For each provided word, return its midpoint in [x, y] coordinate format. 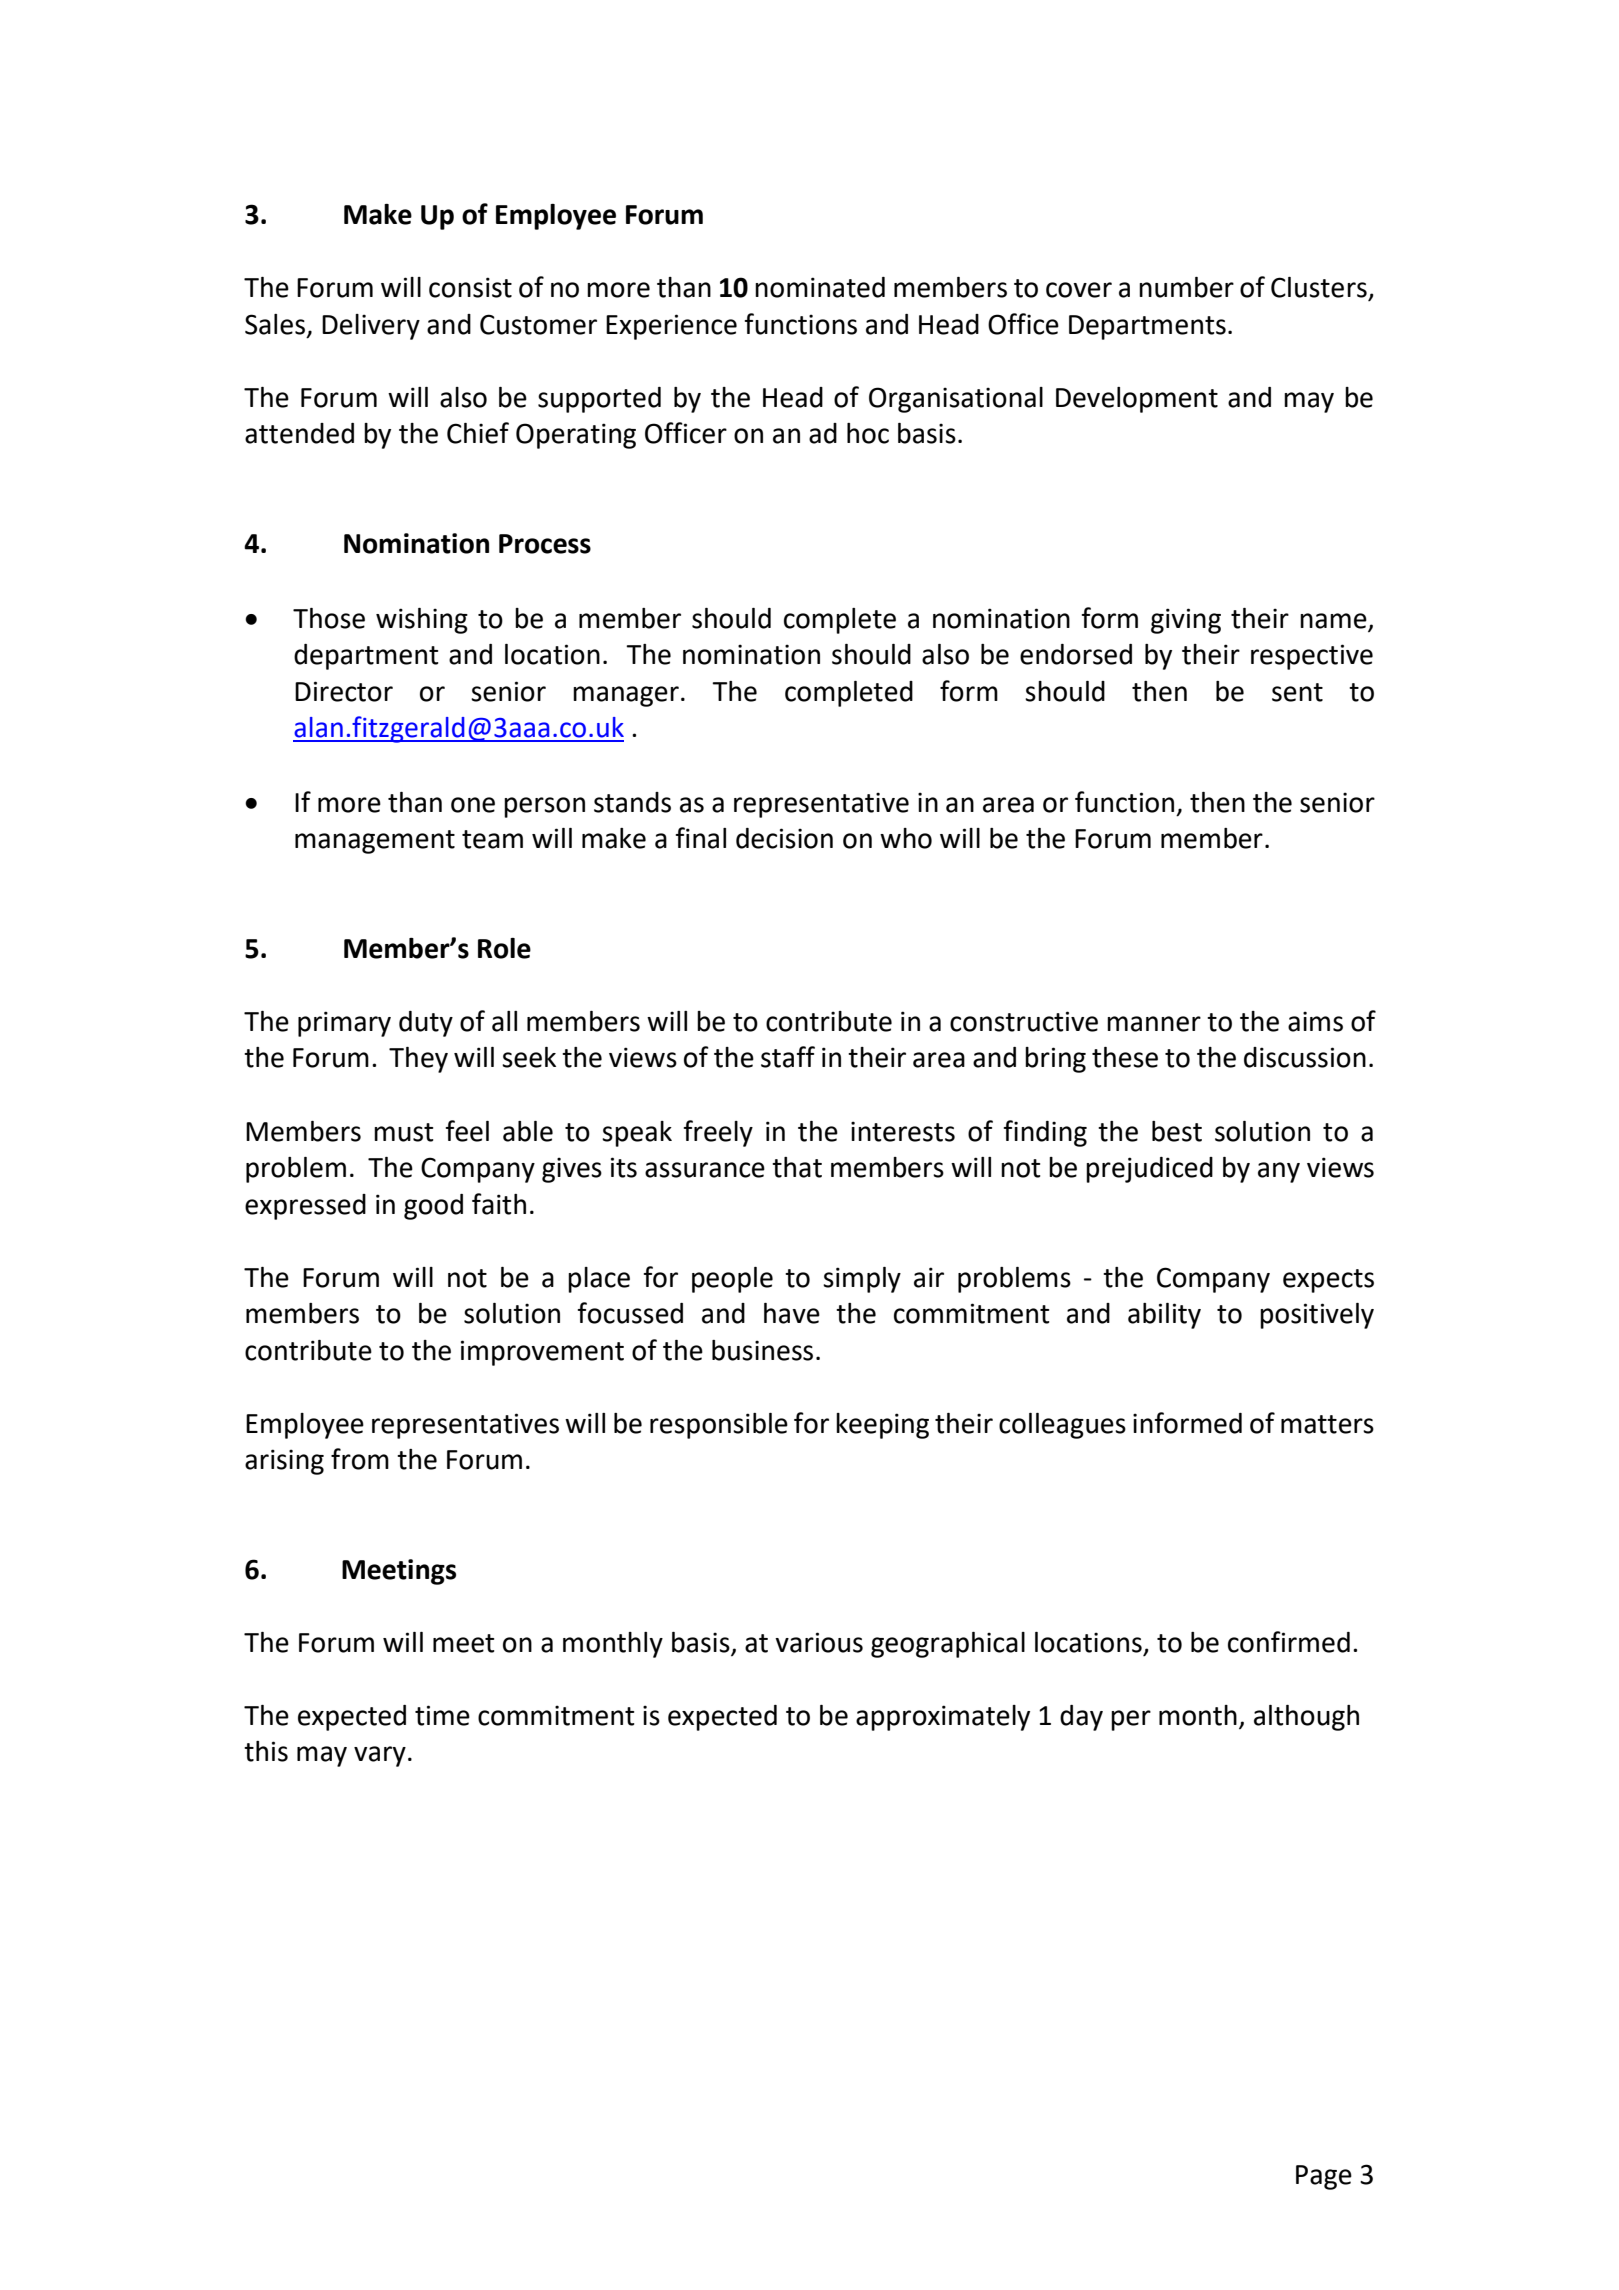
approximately [943, 1718]
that [797, 1167]
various [819, 1642]
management [375, 842]
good [433, 1207]
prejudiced [1149, 1170]
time [442, 1715]
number [1186, 287]
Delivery [371, 327]
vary [380, 1756]
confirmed [1289, 1642]
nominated [820, 287]
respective [1312, 657]
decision [784, 838]
